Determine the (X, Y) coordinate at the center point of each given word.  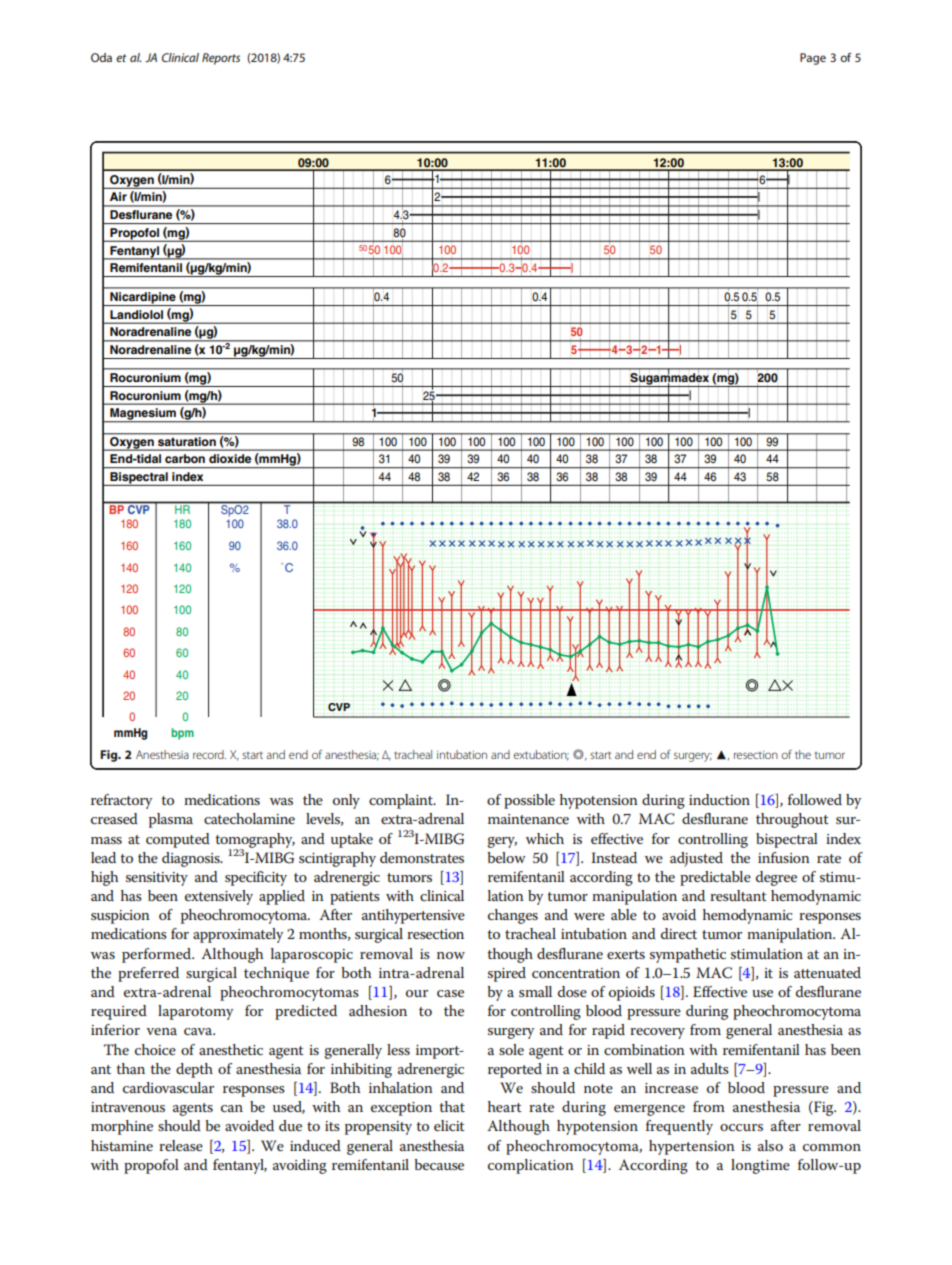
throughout (792, 820)
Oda (101, 57)
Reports (221, 59)
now (451, 955)
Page (813, 59)
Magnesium (143, 415)
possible (529, 801)
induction (719, 799)
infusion (784, 857)
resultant (738, 895)
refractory (121, 801)
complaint (402, 801)
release (181, 1145)
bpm (182, 734)
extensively (219, 897)
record (209, 754)
